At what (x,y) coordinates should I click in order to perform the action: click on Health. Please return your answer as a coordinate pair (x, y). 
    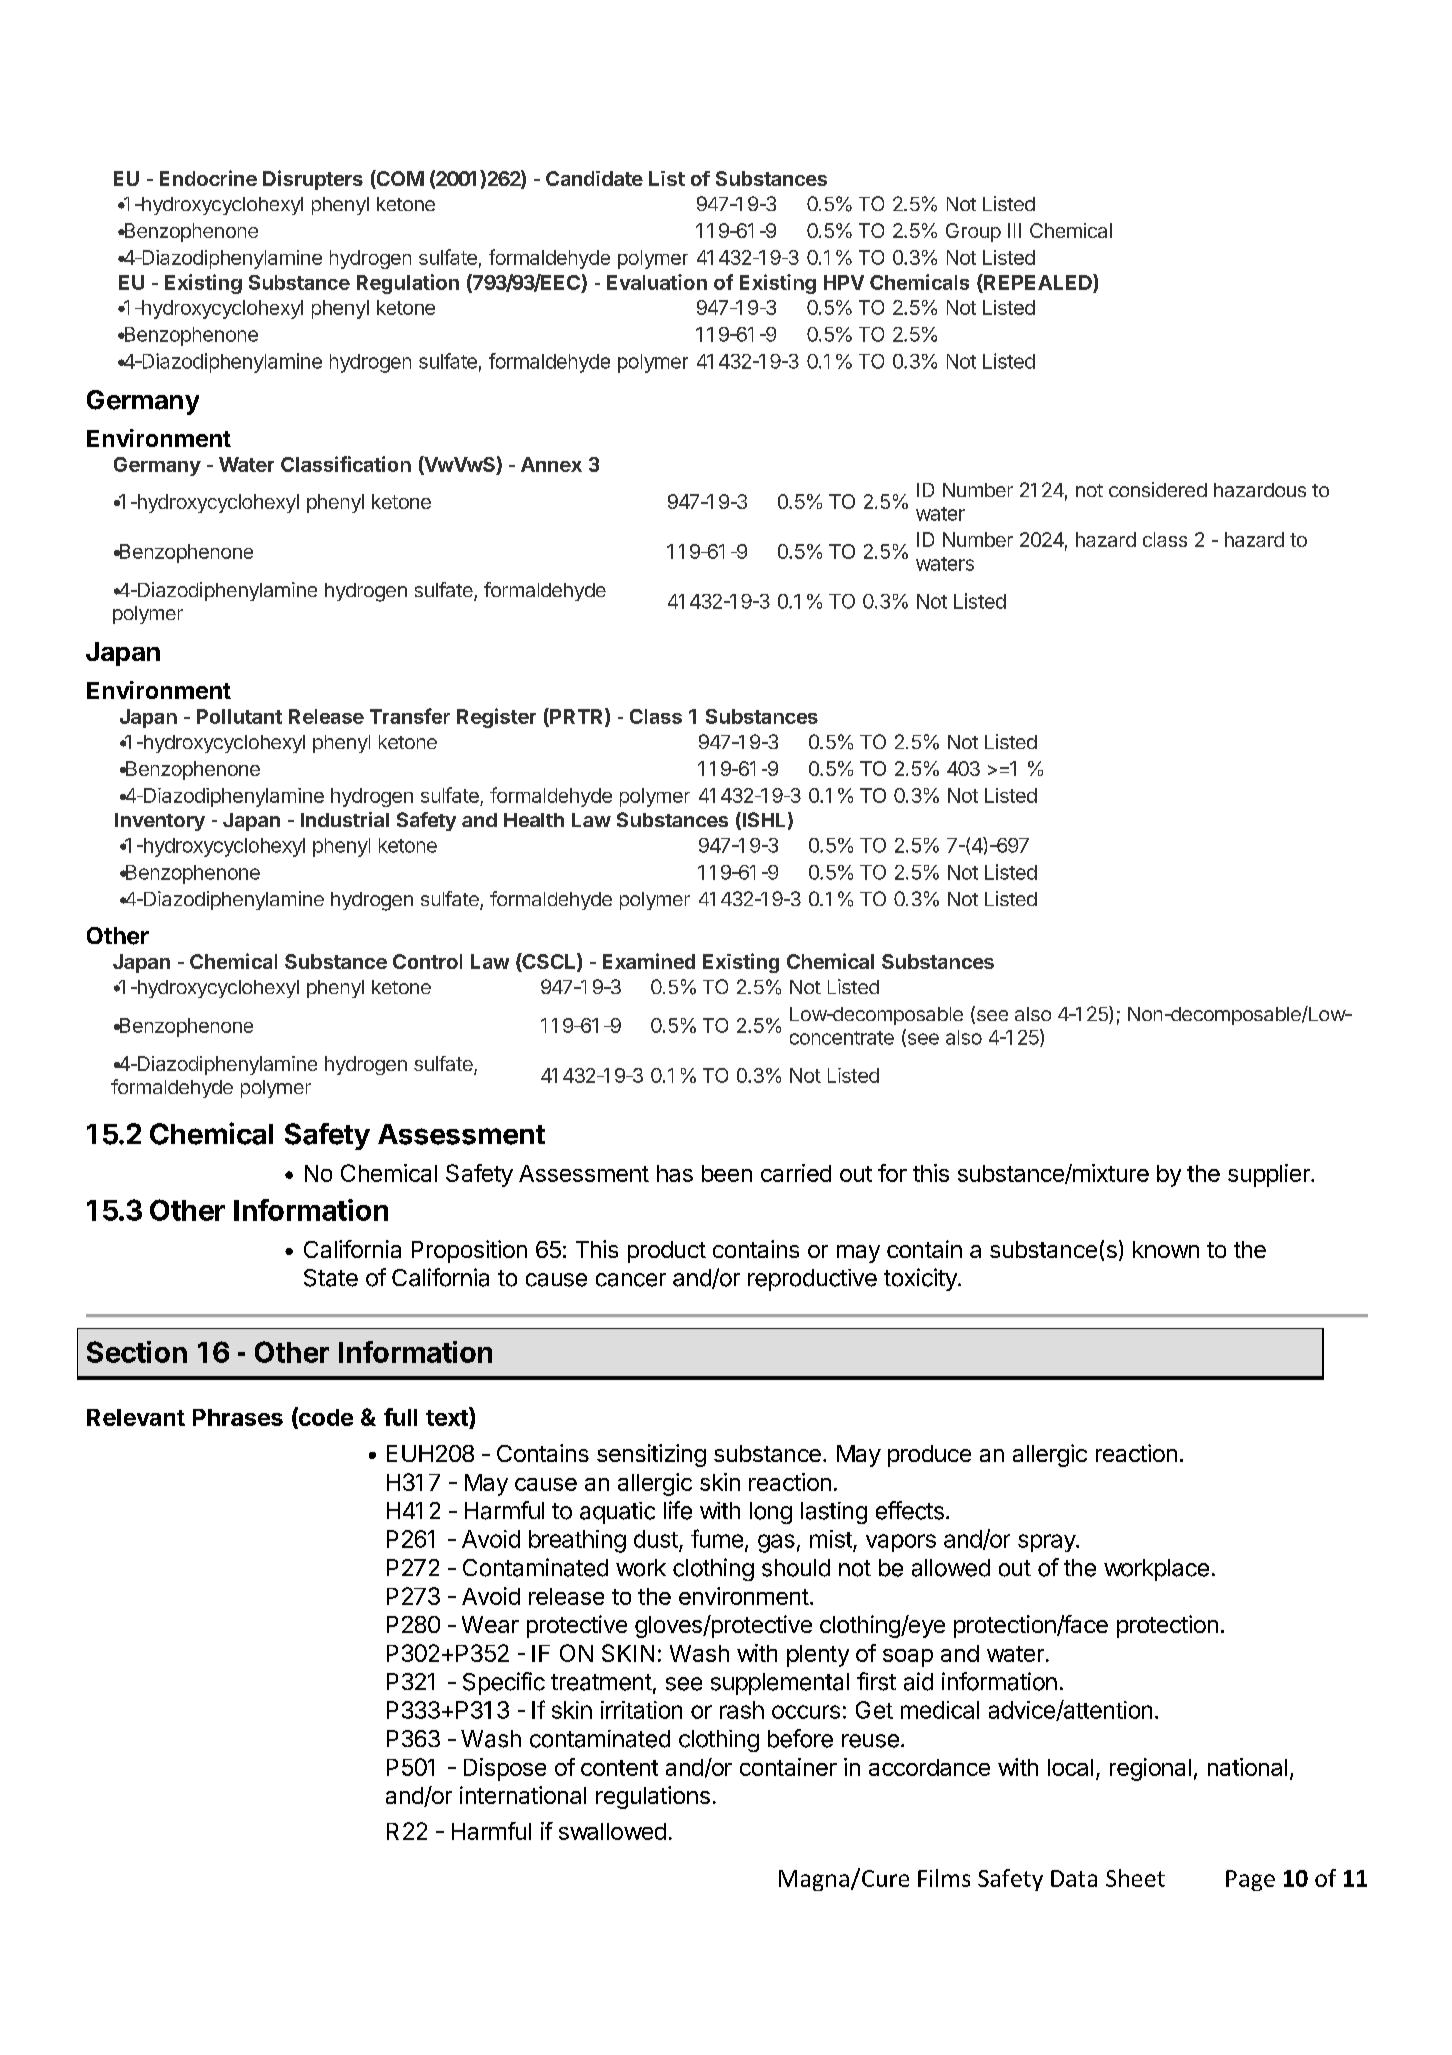
    Looking at the image, I should click on (534, 820).
